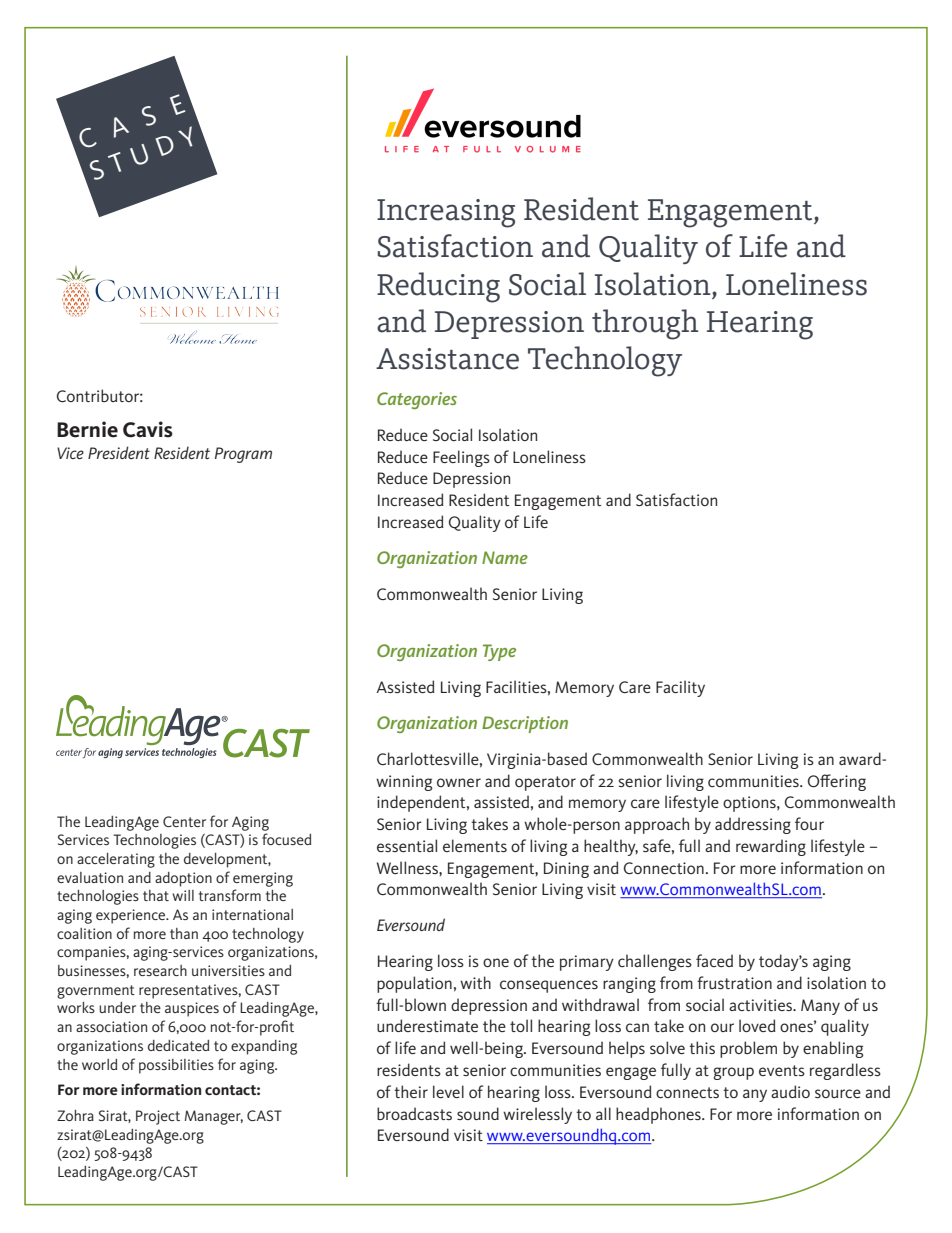 This screenshot has height=1233, width=952. I want to click on rewarding, so click(771, 847).
